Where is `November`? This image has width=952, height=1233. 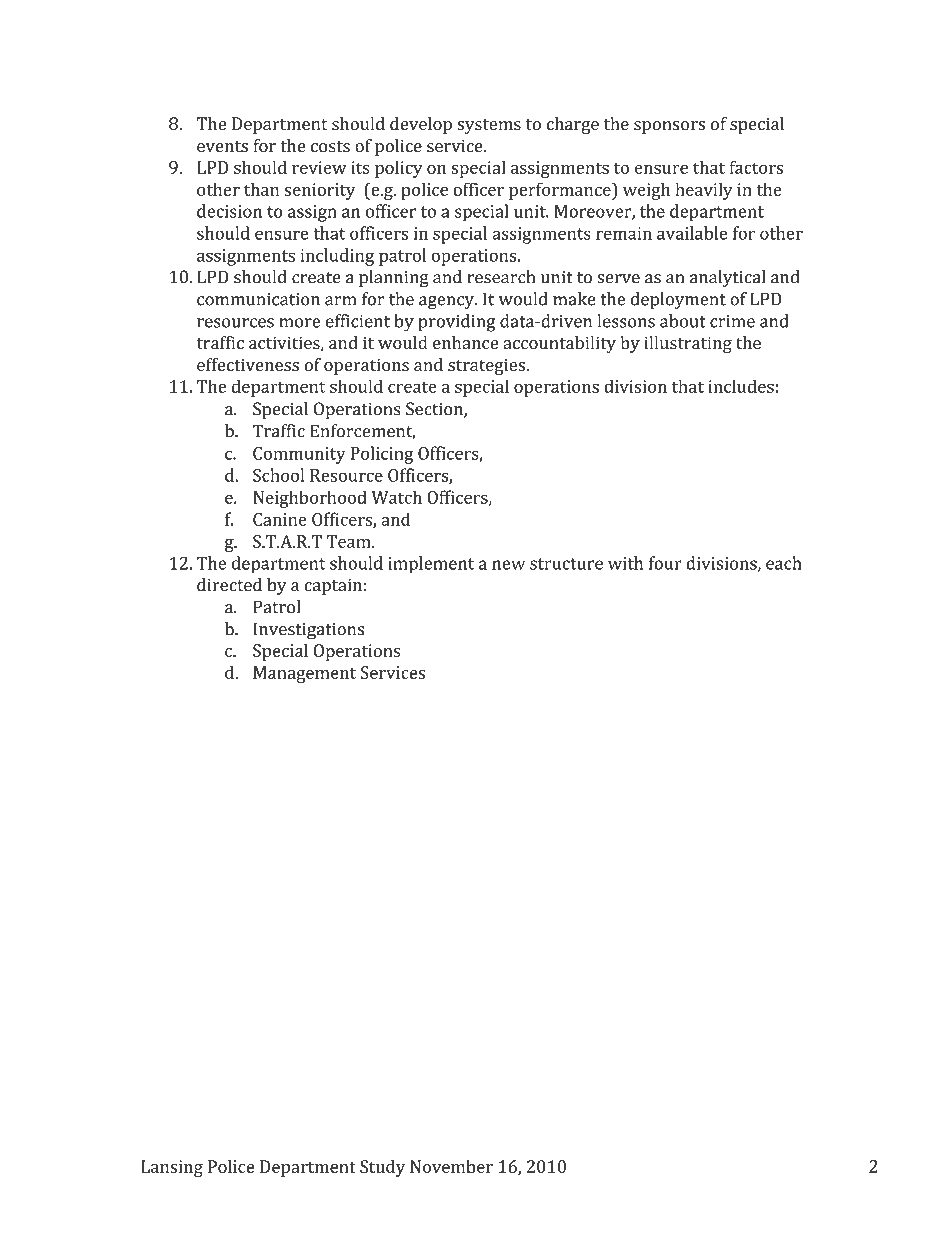 November is located at coordinates (451, 1166).
